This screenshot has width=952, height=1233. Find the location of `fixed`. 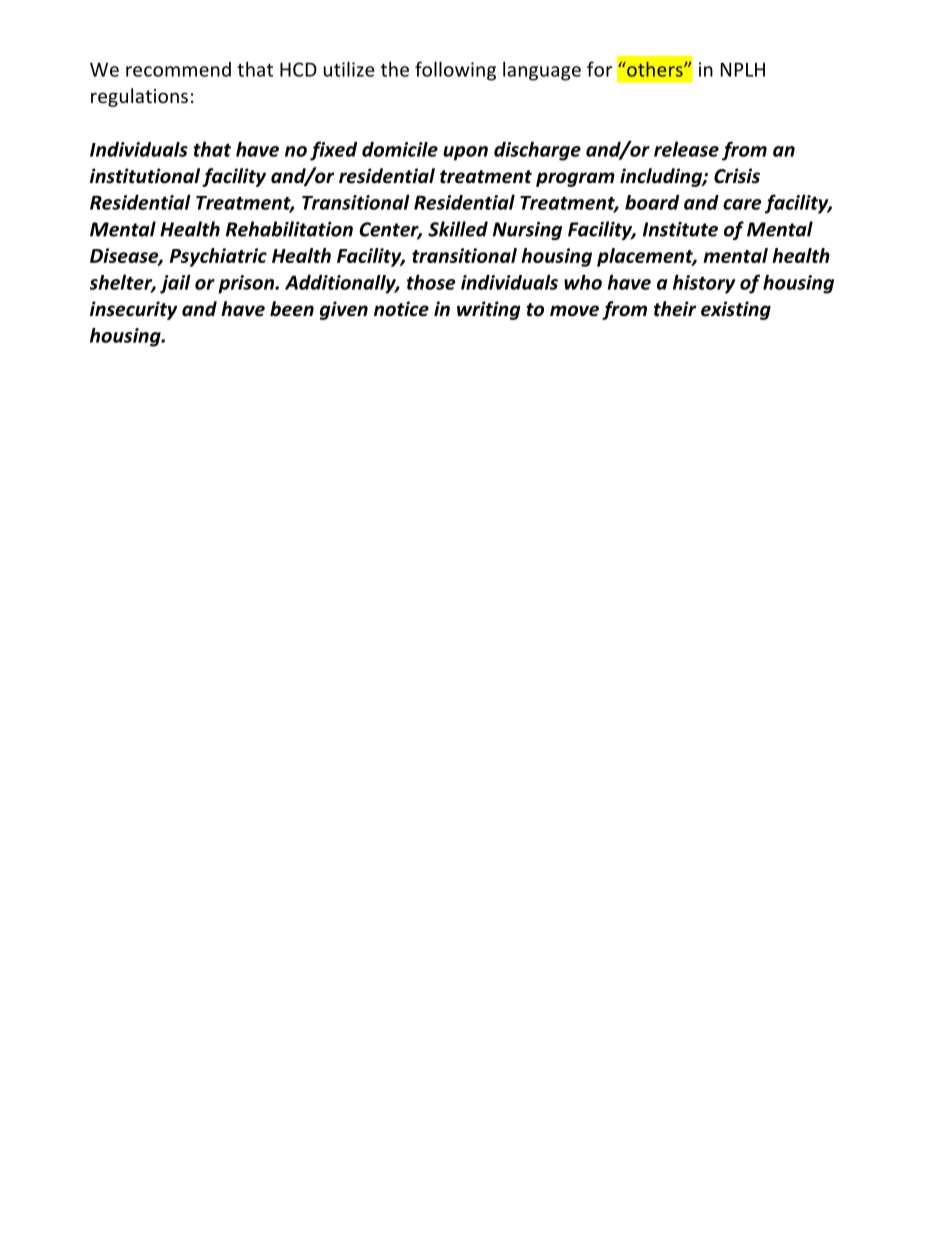

fixed is located at coordinates (333, 151).
